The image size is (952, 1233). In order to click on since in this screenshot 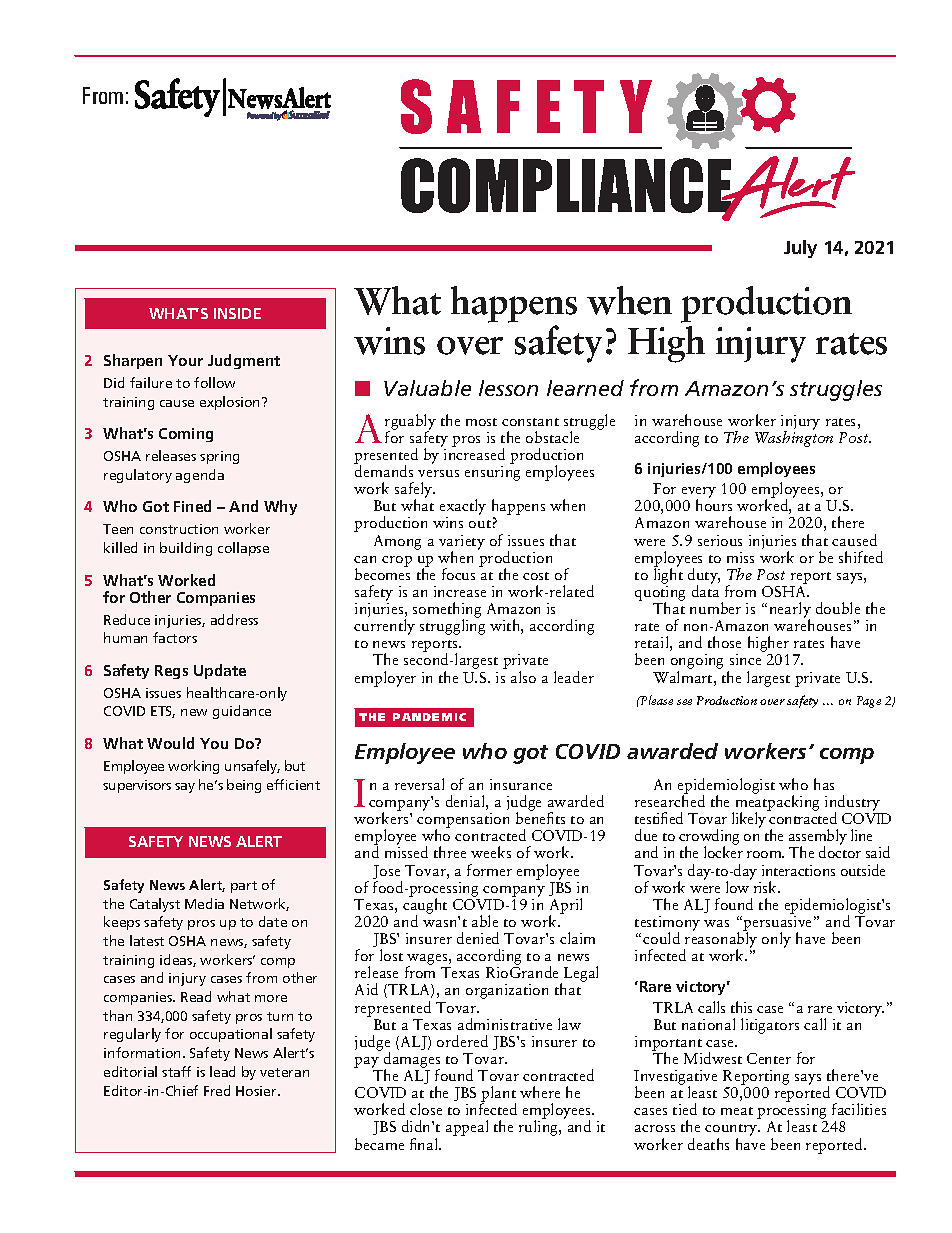, I will do `click(745, 659)`.
